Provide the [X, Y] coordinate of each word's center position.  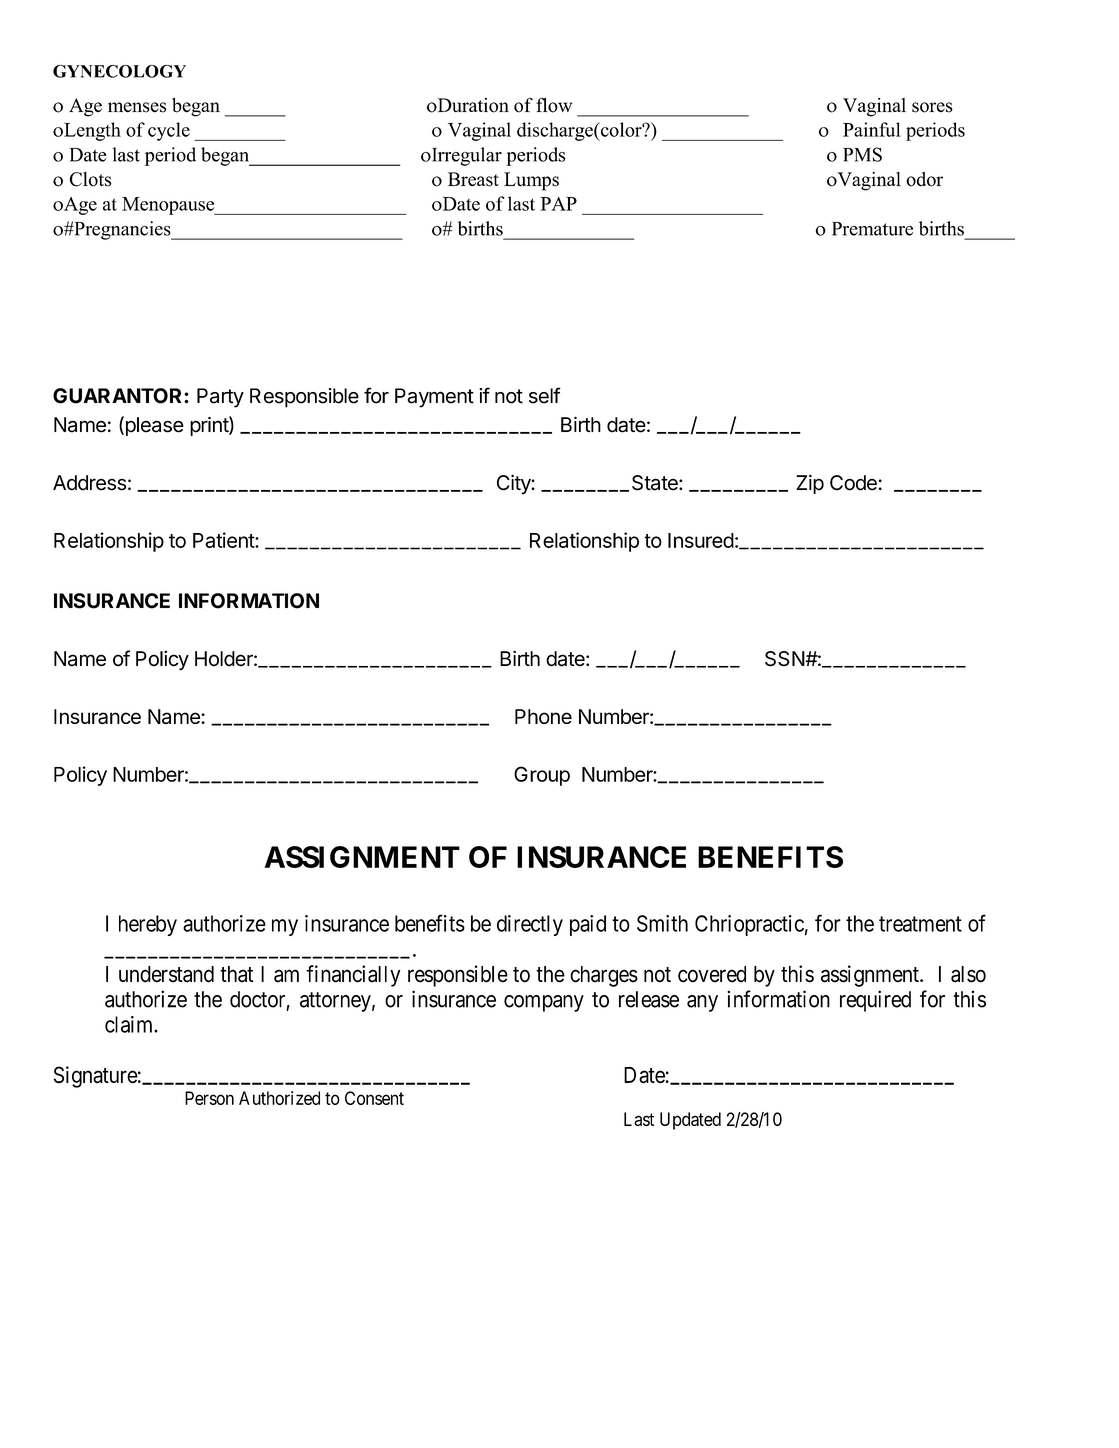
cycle [169, 131]
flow [554, 105]
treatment [920, 924]
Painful [872, 129]
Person [209, 1098]
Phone [543, 716]
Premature [872, 229]
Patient [224, 540]
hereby [148, 925]
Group [542, 776]
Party [220, 398]
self [545, 395]
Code [853, 483]
